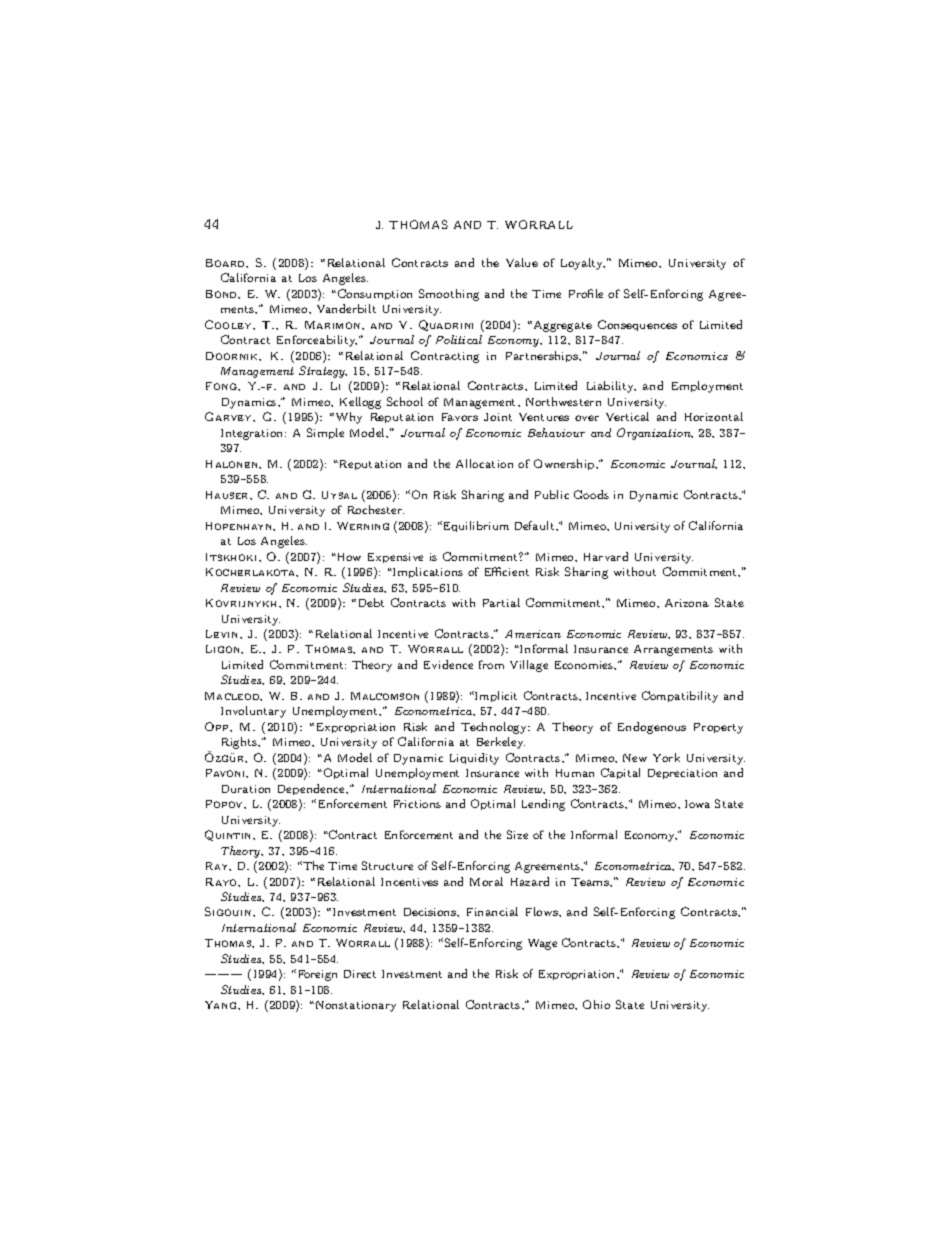 The width and height of the document is (952, 1233). What do you see at coordinates (346, 308) in the document?
I see `Vanderbilt` at bounding box center [346, 308].
